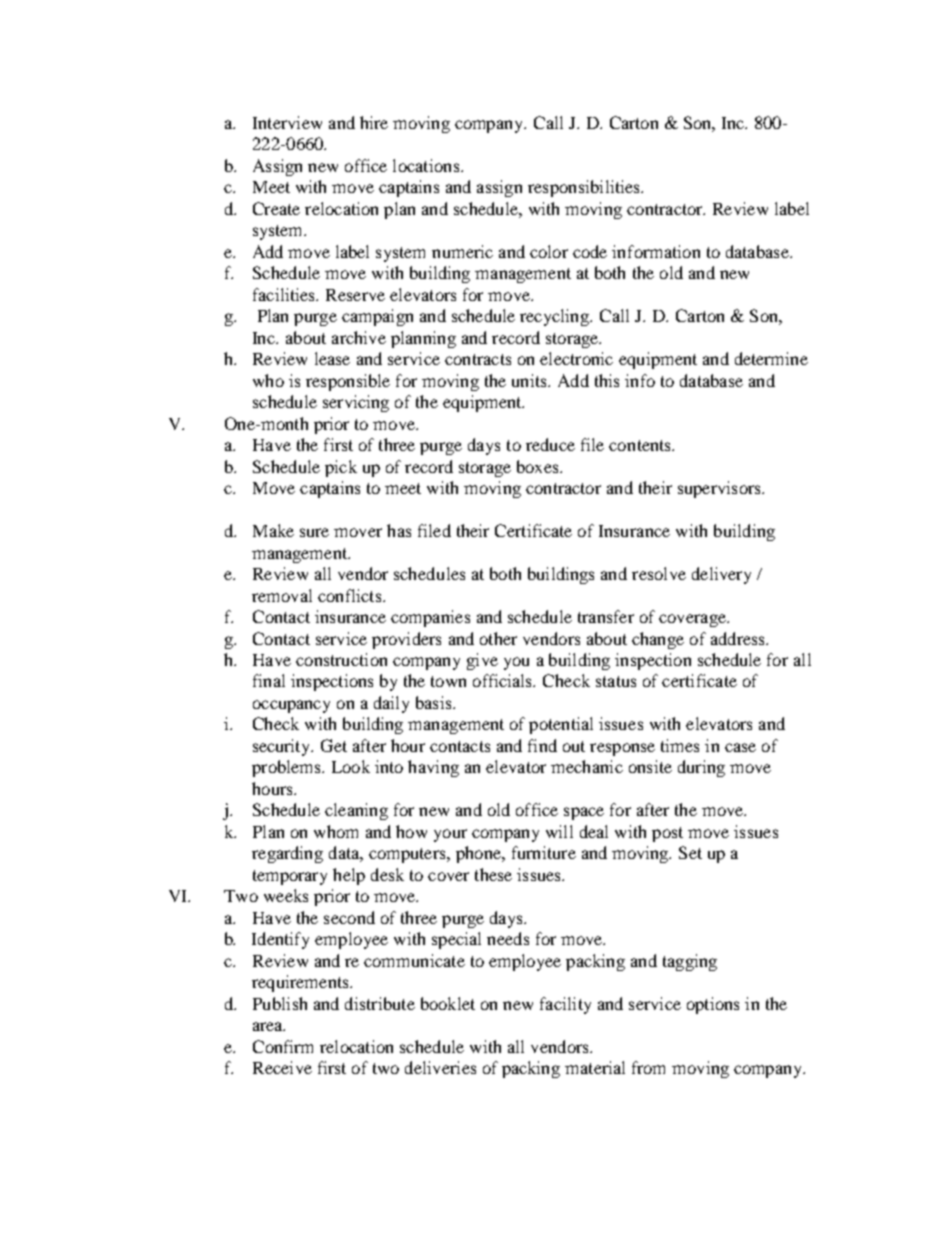 The width and height of the screenshot is (952, 1233). I want to click on Set, so click(690, 852).
